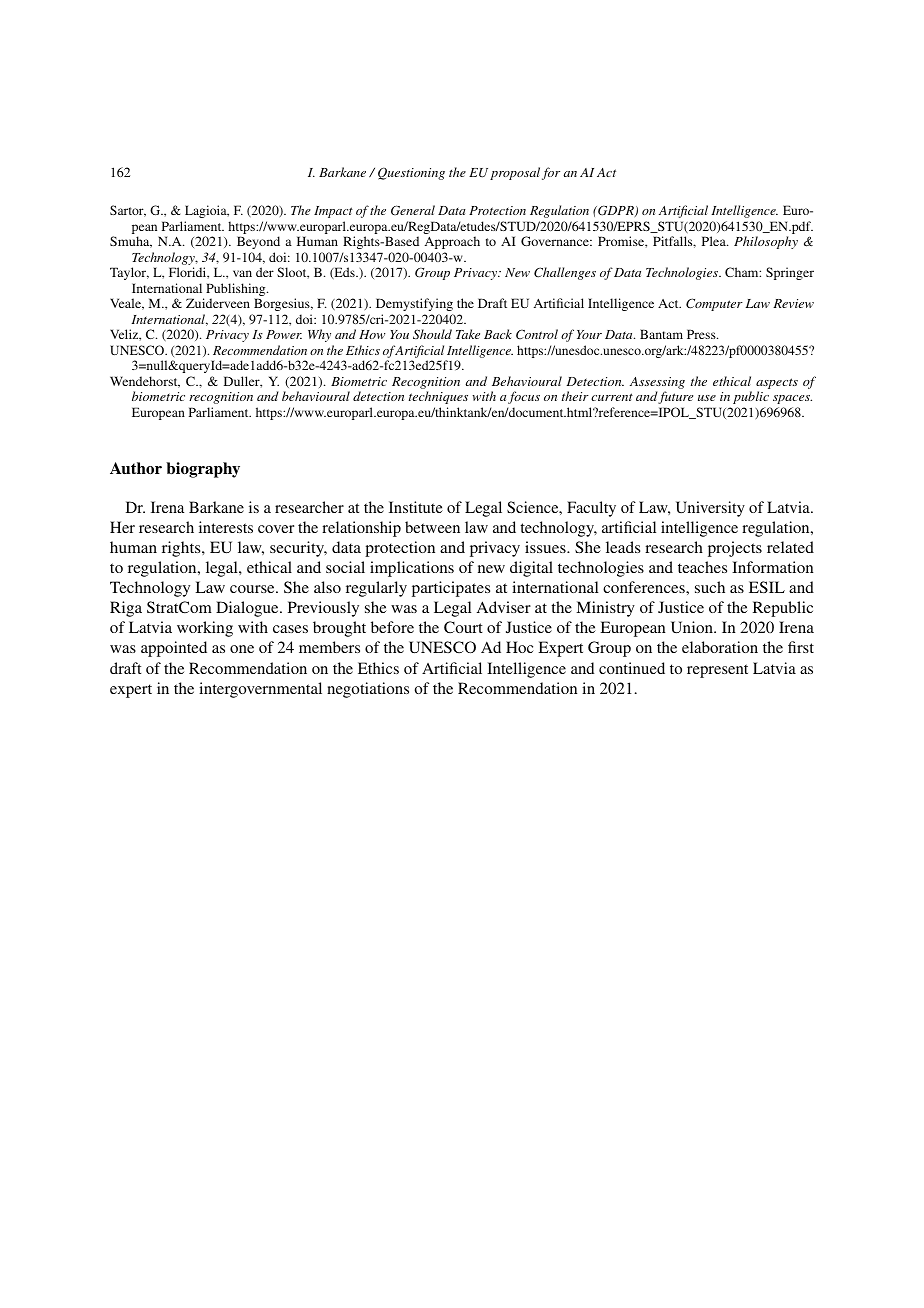  Describe the element at coordinates (735, 549) in the screenshot. I see `projects` at that location.
